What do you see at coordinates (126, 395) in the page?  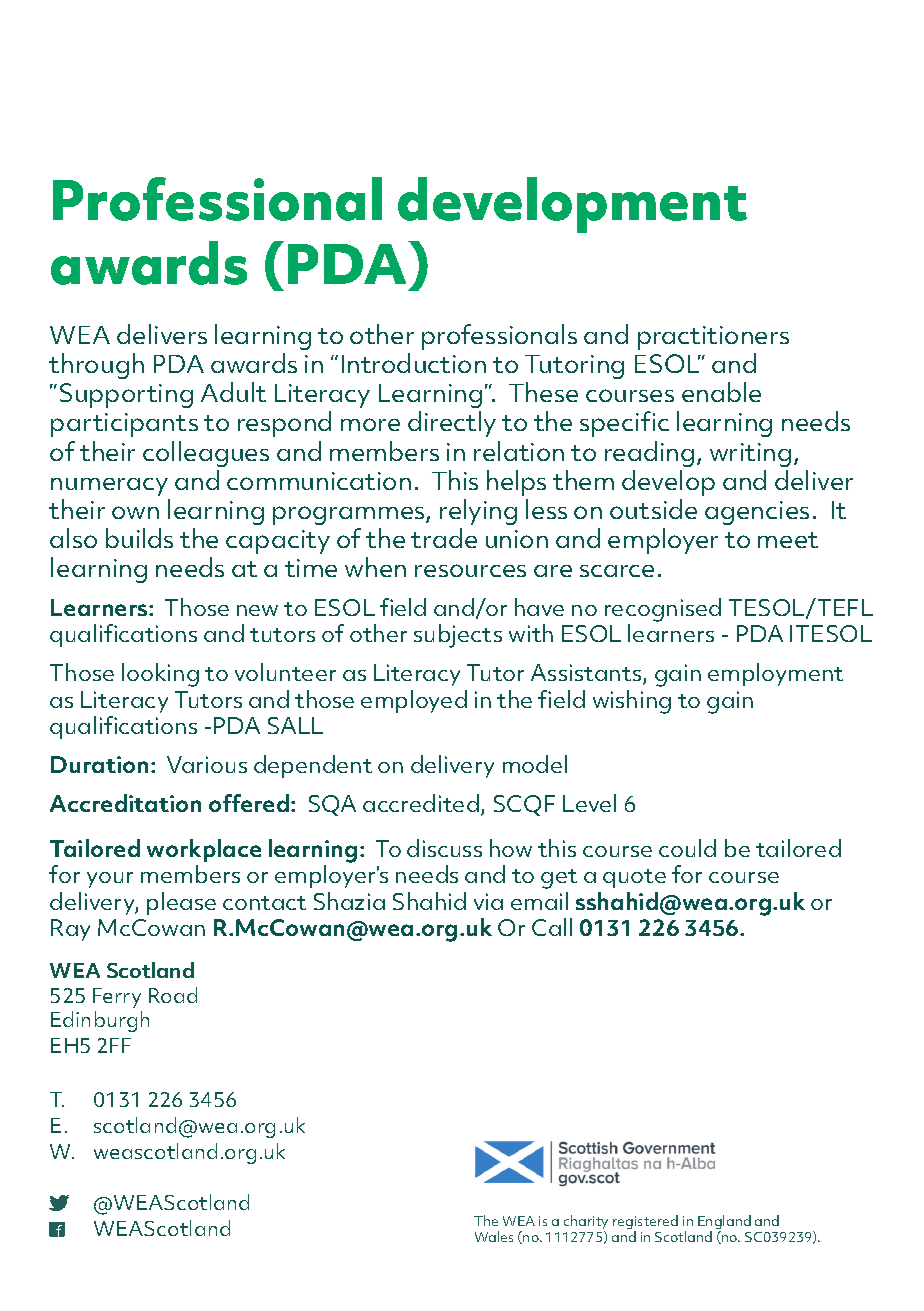 I see `Supporting` at bounding box center [126, 395].
